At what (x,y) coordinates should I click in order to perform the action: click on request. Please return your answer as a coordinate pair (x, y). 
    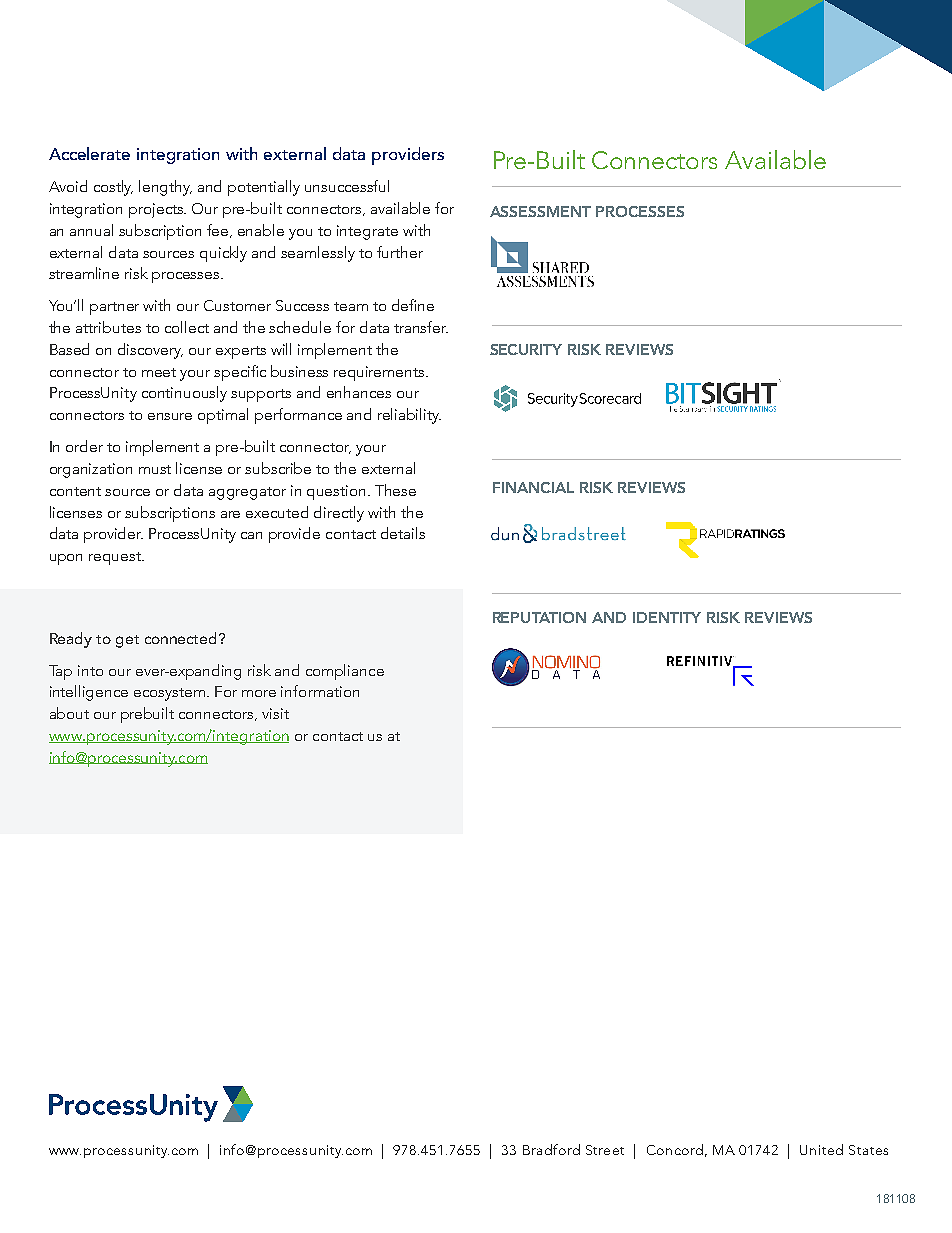
    Looking at the image, I should click on (116, 558).
